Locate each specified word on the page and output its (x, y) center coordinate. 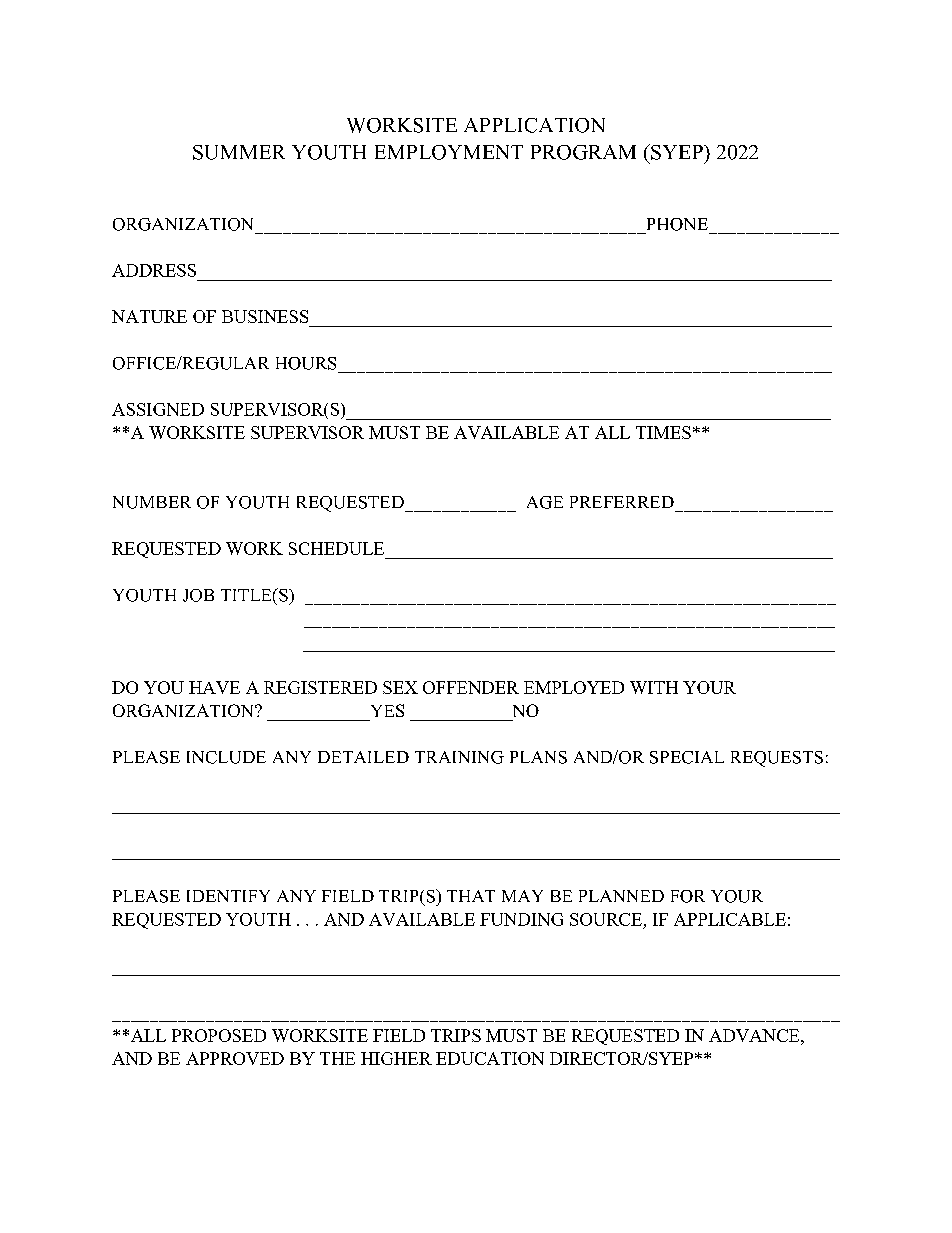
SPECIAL (687, 757)
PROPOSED (219, 1035)
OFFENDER (471, 687)
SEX (400, 687)
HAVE (214, 687)
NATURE (149, 316)
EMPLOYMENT (449, 152)
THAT (471, 896)
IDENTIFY (228, 896)
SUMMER (239, 152)
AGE (545, 502)
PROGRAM (583, 152)
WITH (654, 687)
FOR (688, 896)
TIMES (663, 432)
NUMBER (152, 502)
